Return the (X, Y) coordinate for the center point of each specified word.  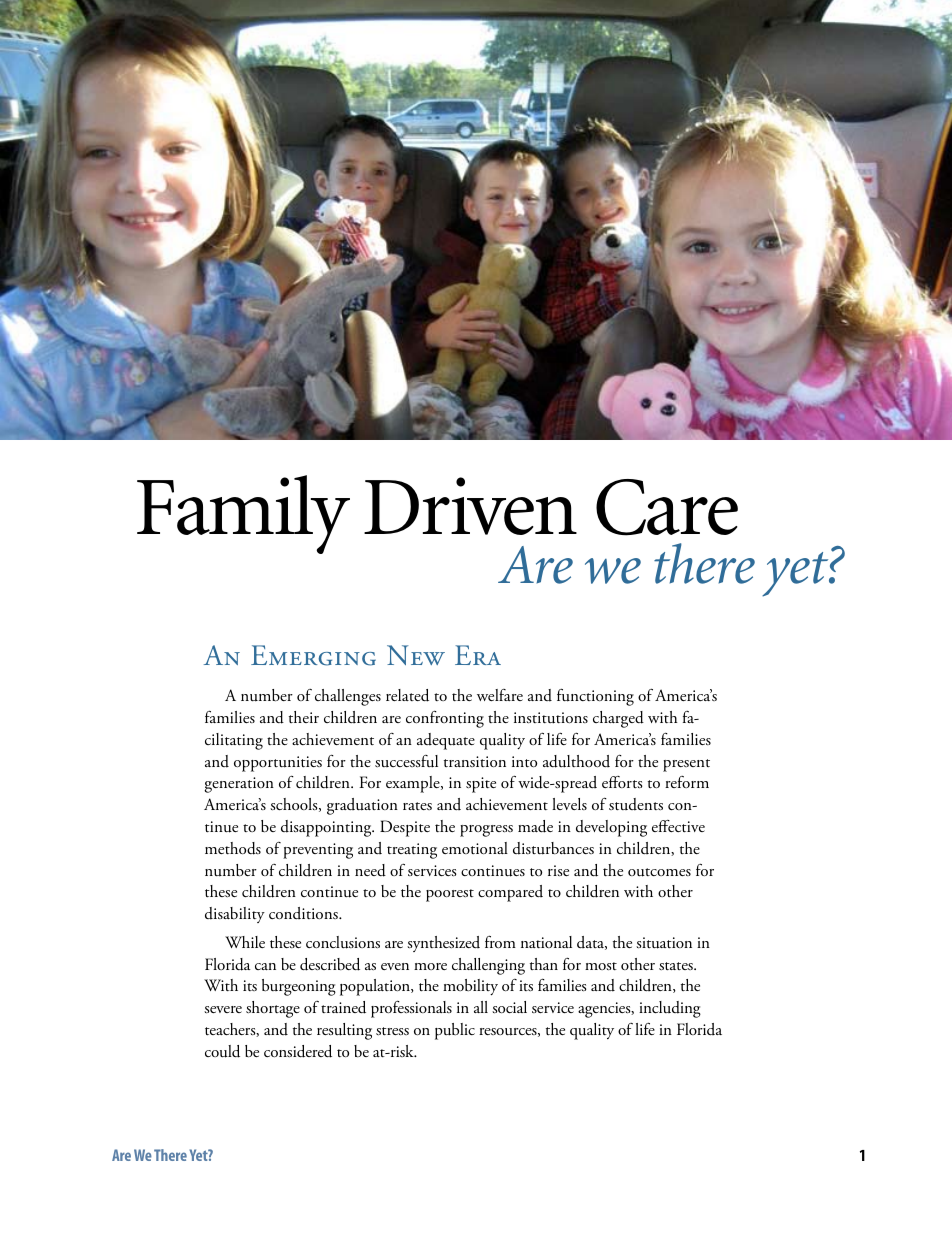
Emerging (313, 655)
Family (243, 514)
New (416, 655)
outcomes (659, 872)
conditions (304, 913)
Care (667, 507)
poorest (450, 895)
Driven (470, 506)
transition (475, 761)
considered (298, 1051)
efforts (622, 782)
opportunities (278, 764)
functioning (595, 697)
